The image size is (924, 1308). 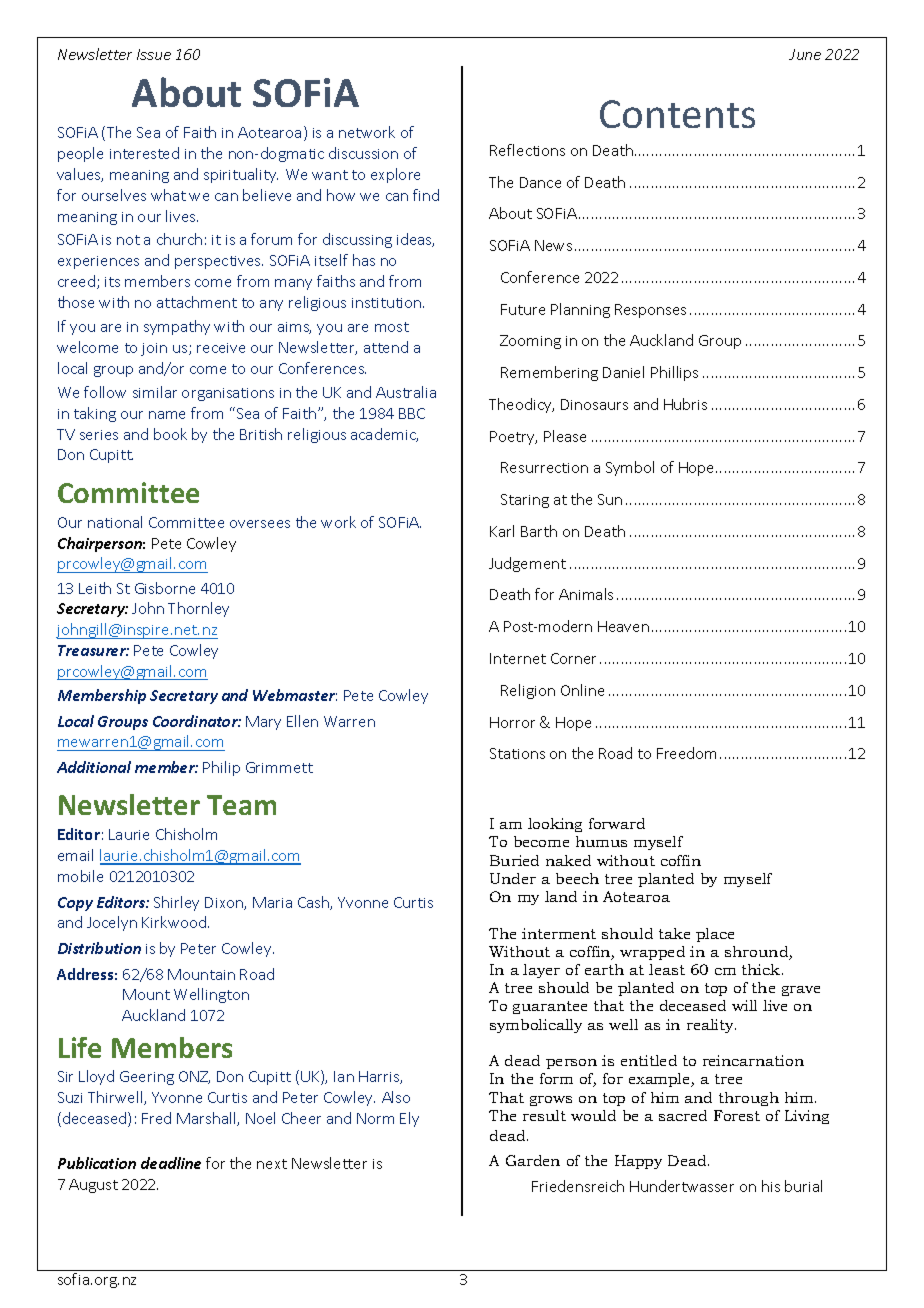 What do you see at coordinates (95, 588) in the image?
I see `Leith` at bounding box center [95, 588].
